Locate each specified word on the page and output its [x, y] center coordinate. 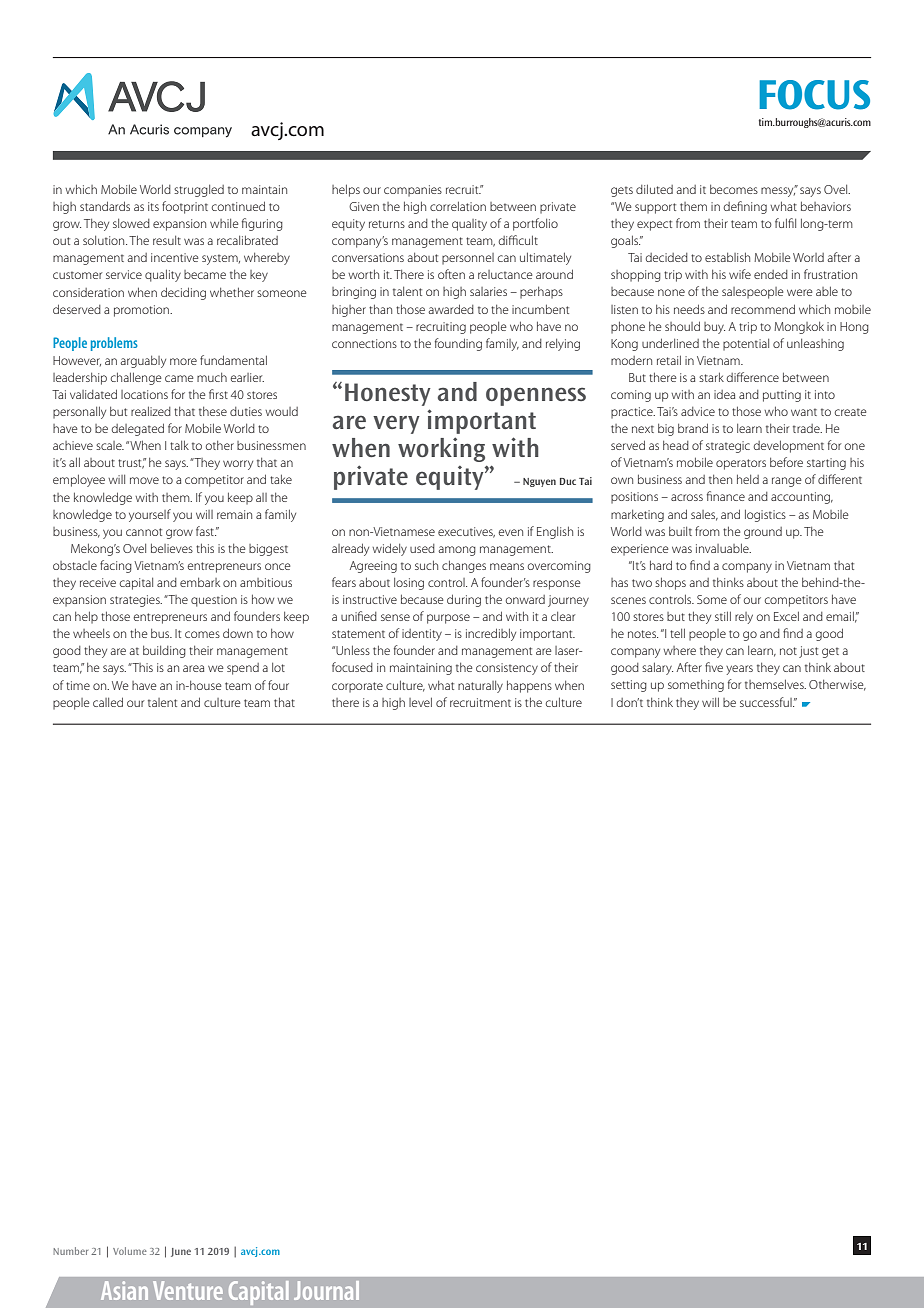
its [153, 206]
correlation [458, 206]
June [181, 1252]
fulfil [785, 223]
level [420, 702]
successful [767, 702]
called [108, 702]
